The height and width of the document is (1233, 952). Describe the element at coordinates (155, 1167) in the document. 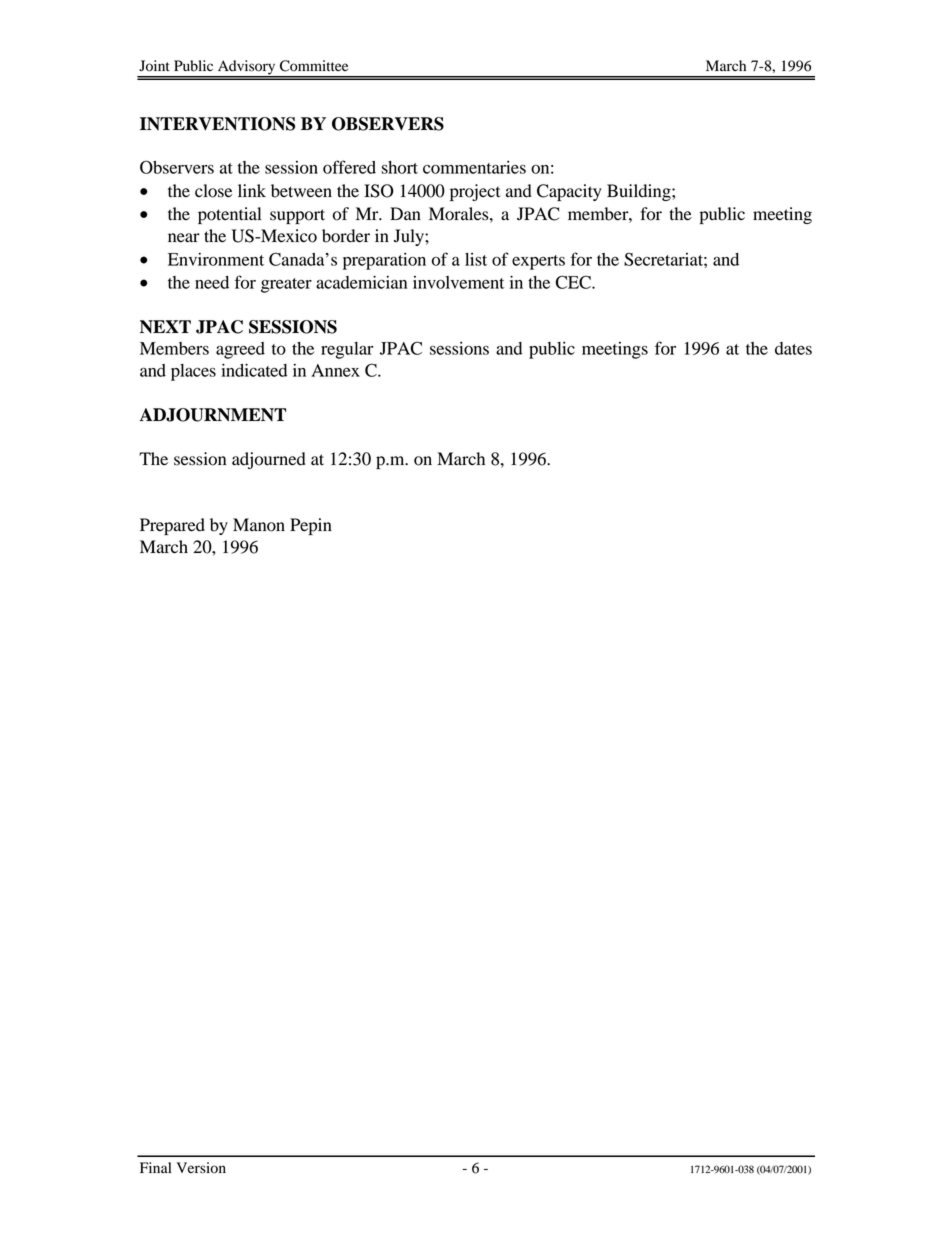

I see `Final` at that location.
